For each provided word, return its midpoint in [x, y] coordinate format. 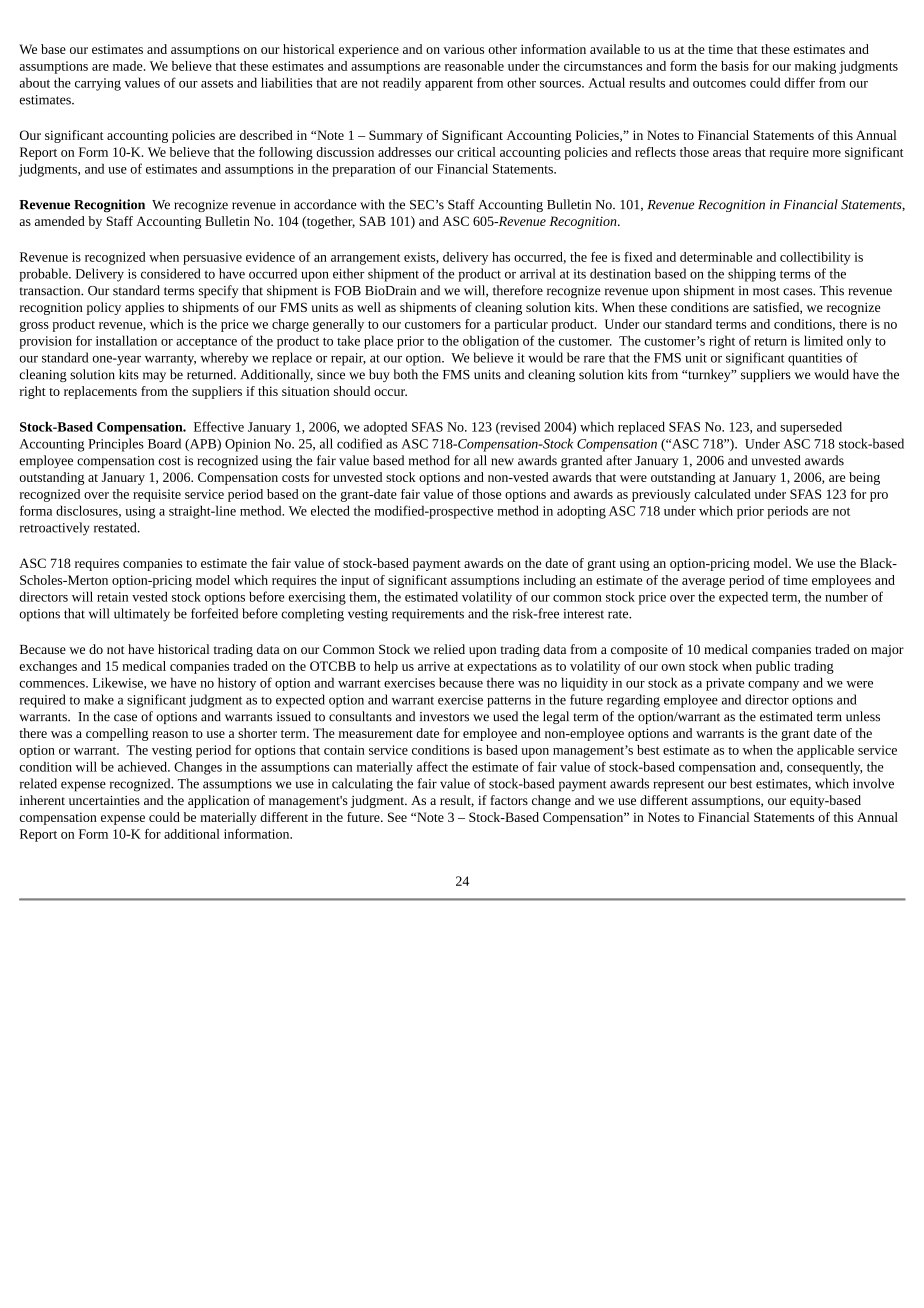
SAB [373, 221]
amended [60, 221]
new [502, 462]
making [815, 67]
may [154, 377]
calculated [722, 494]
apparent [449, 85]
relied [449, 649]
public [773, 667]
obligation [491, 342]
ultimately [142, 615]
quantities [815, 359]
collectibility [815, 258]
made [129, 66]
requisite [157, 495]
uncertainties [104, 800]
